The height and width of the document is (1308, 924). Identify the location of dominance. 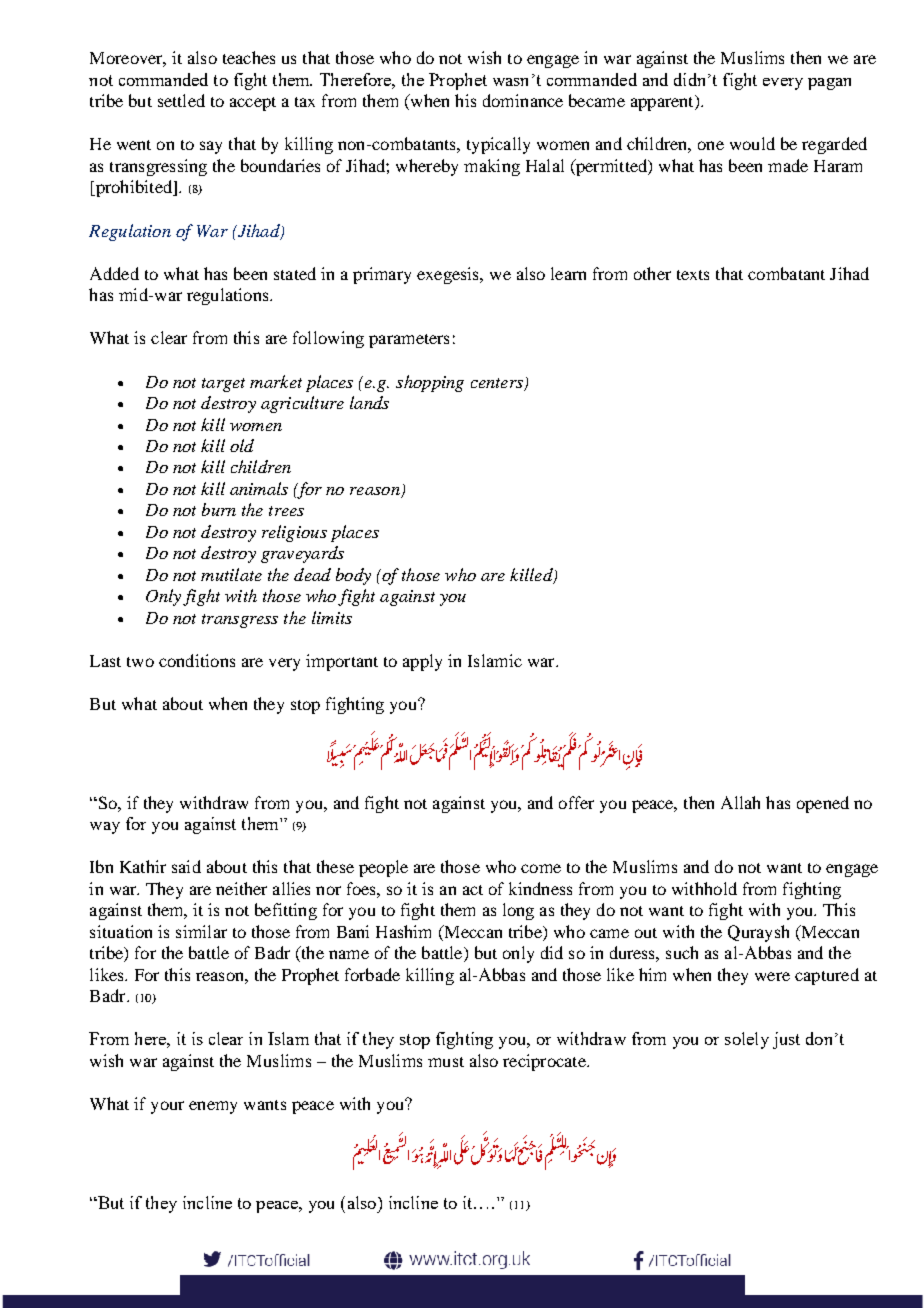
(523, 100).
